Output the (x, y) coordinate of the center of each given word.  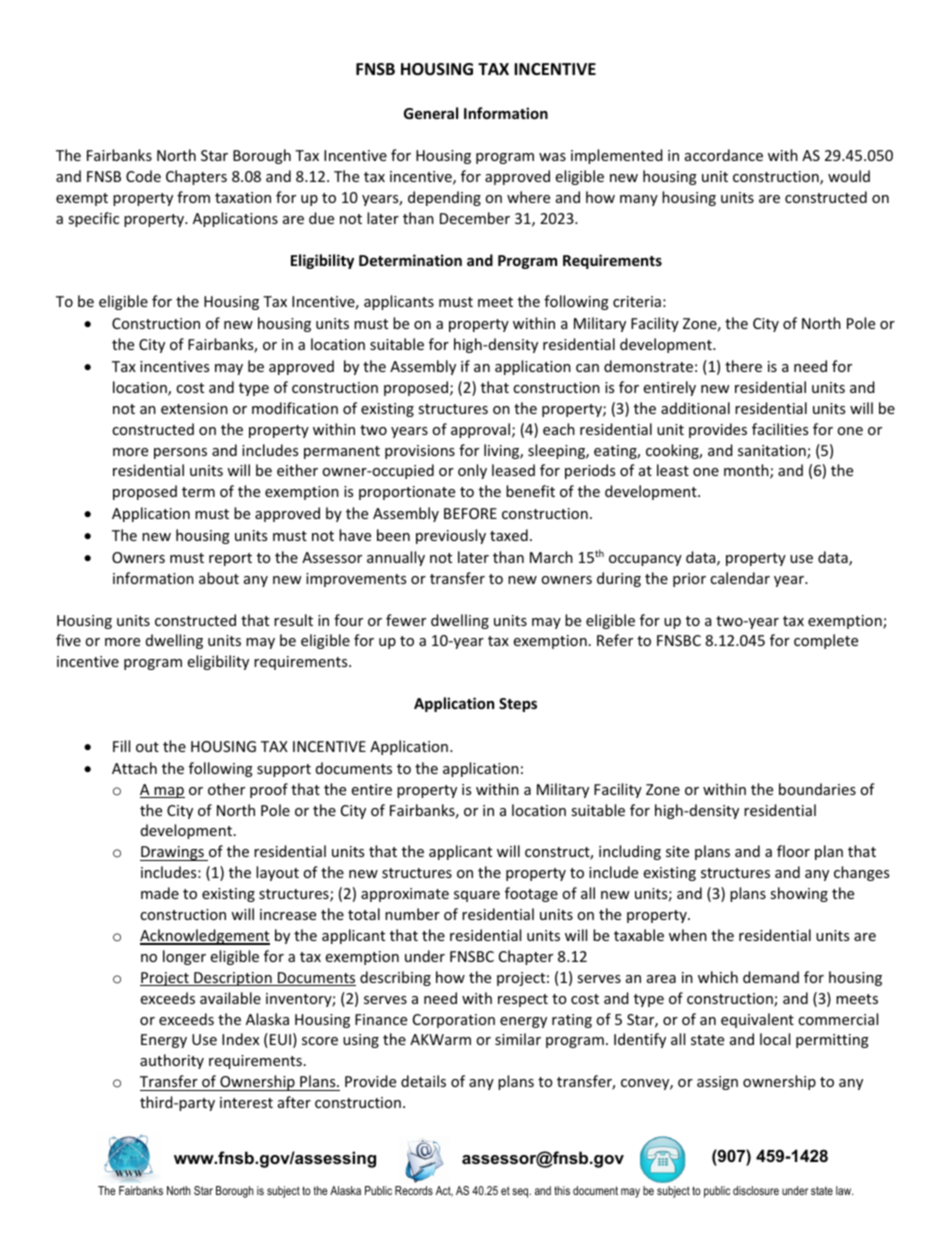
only (472, 471)
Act (444, 1191)
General (431, 113)
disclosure (756, 1190)
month (747, 471)
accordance (724, 155)
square (477, 896)
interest (246, 1102)
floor (793, 851)
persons (180, 453)
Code (143, 176)
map (169, 792)
